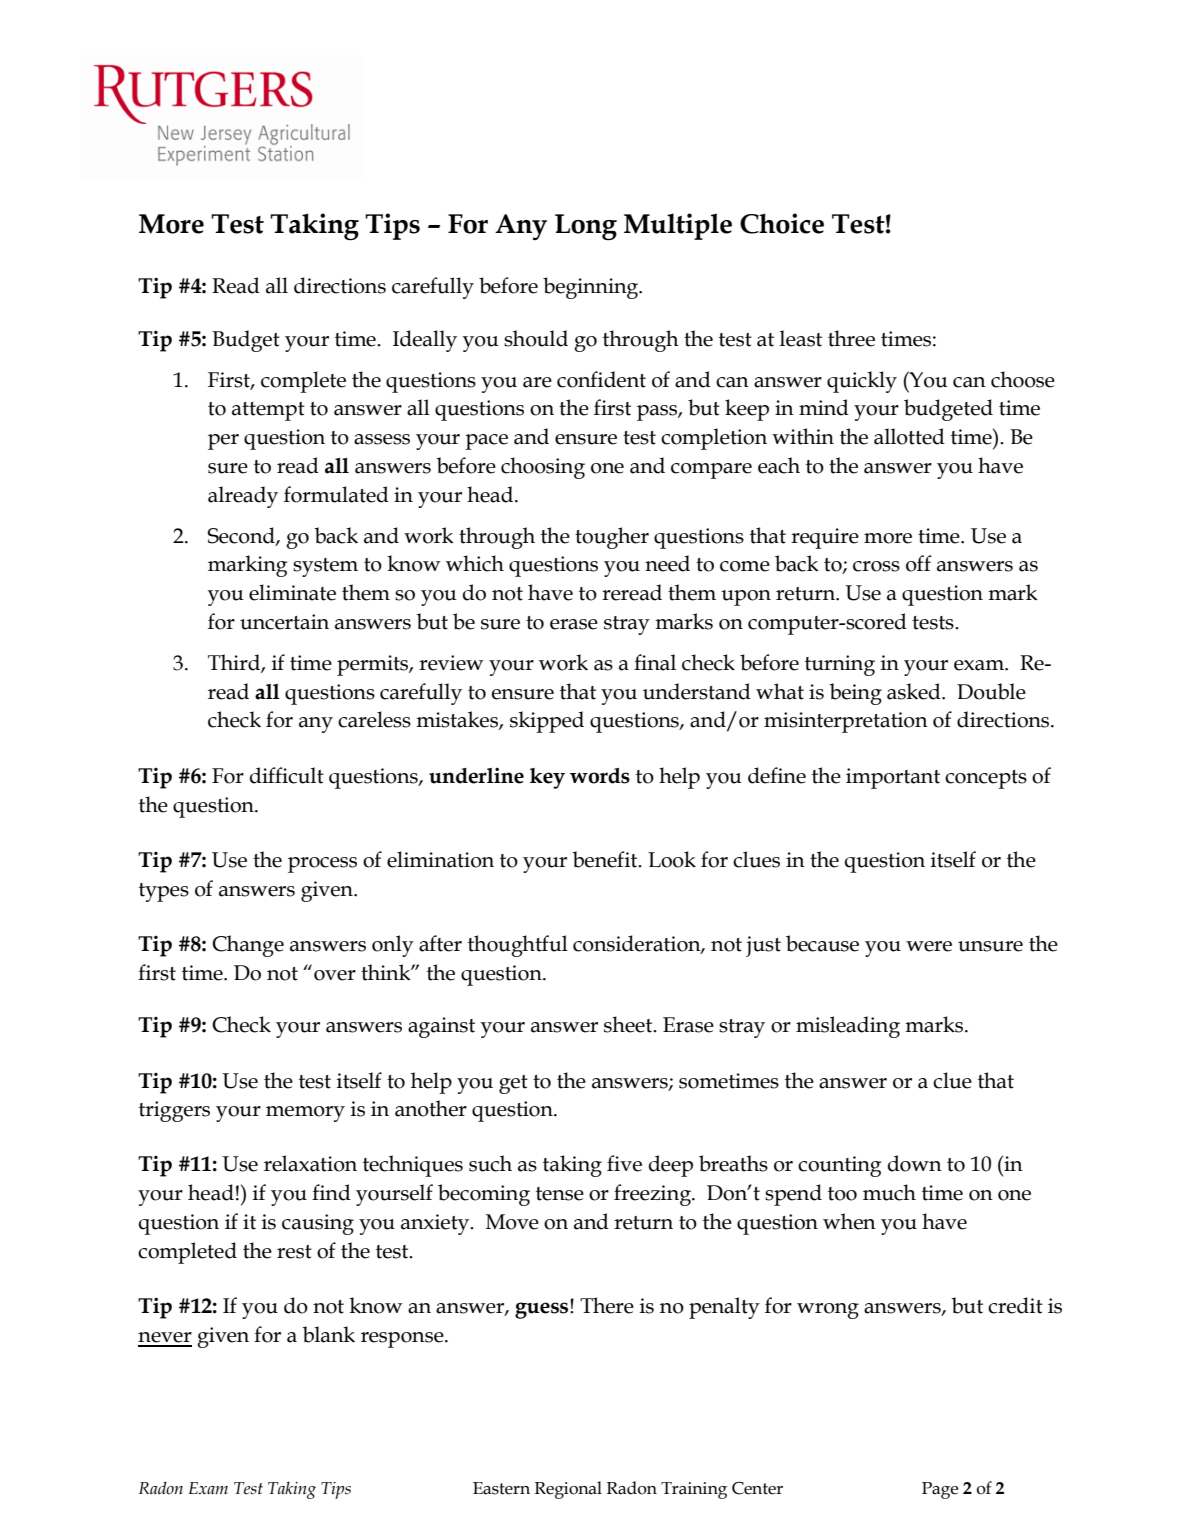 This image has height=1525, width=1178. What do you see at coordinates (893, 778) in the image?
I see `important` at bounding box center [893, 778].
